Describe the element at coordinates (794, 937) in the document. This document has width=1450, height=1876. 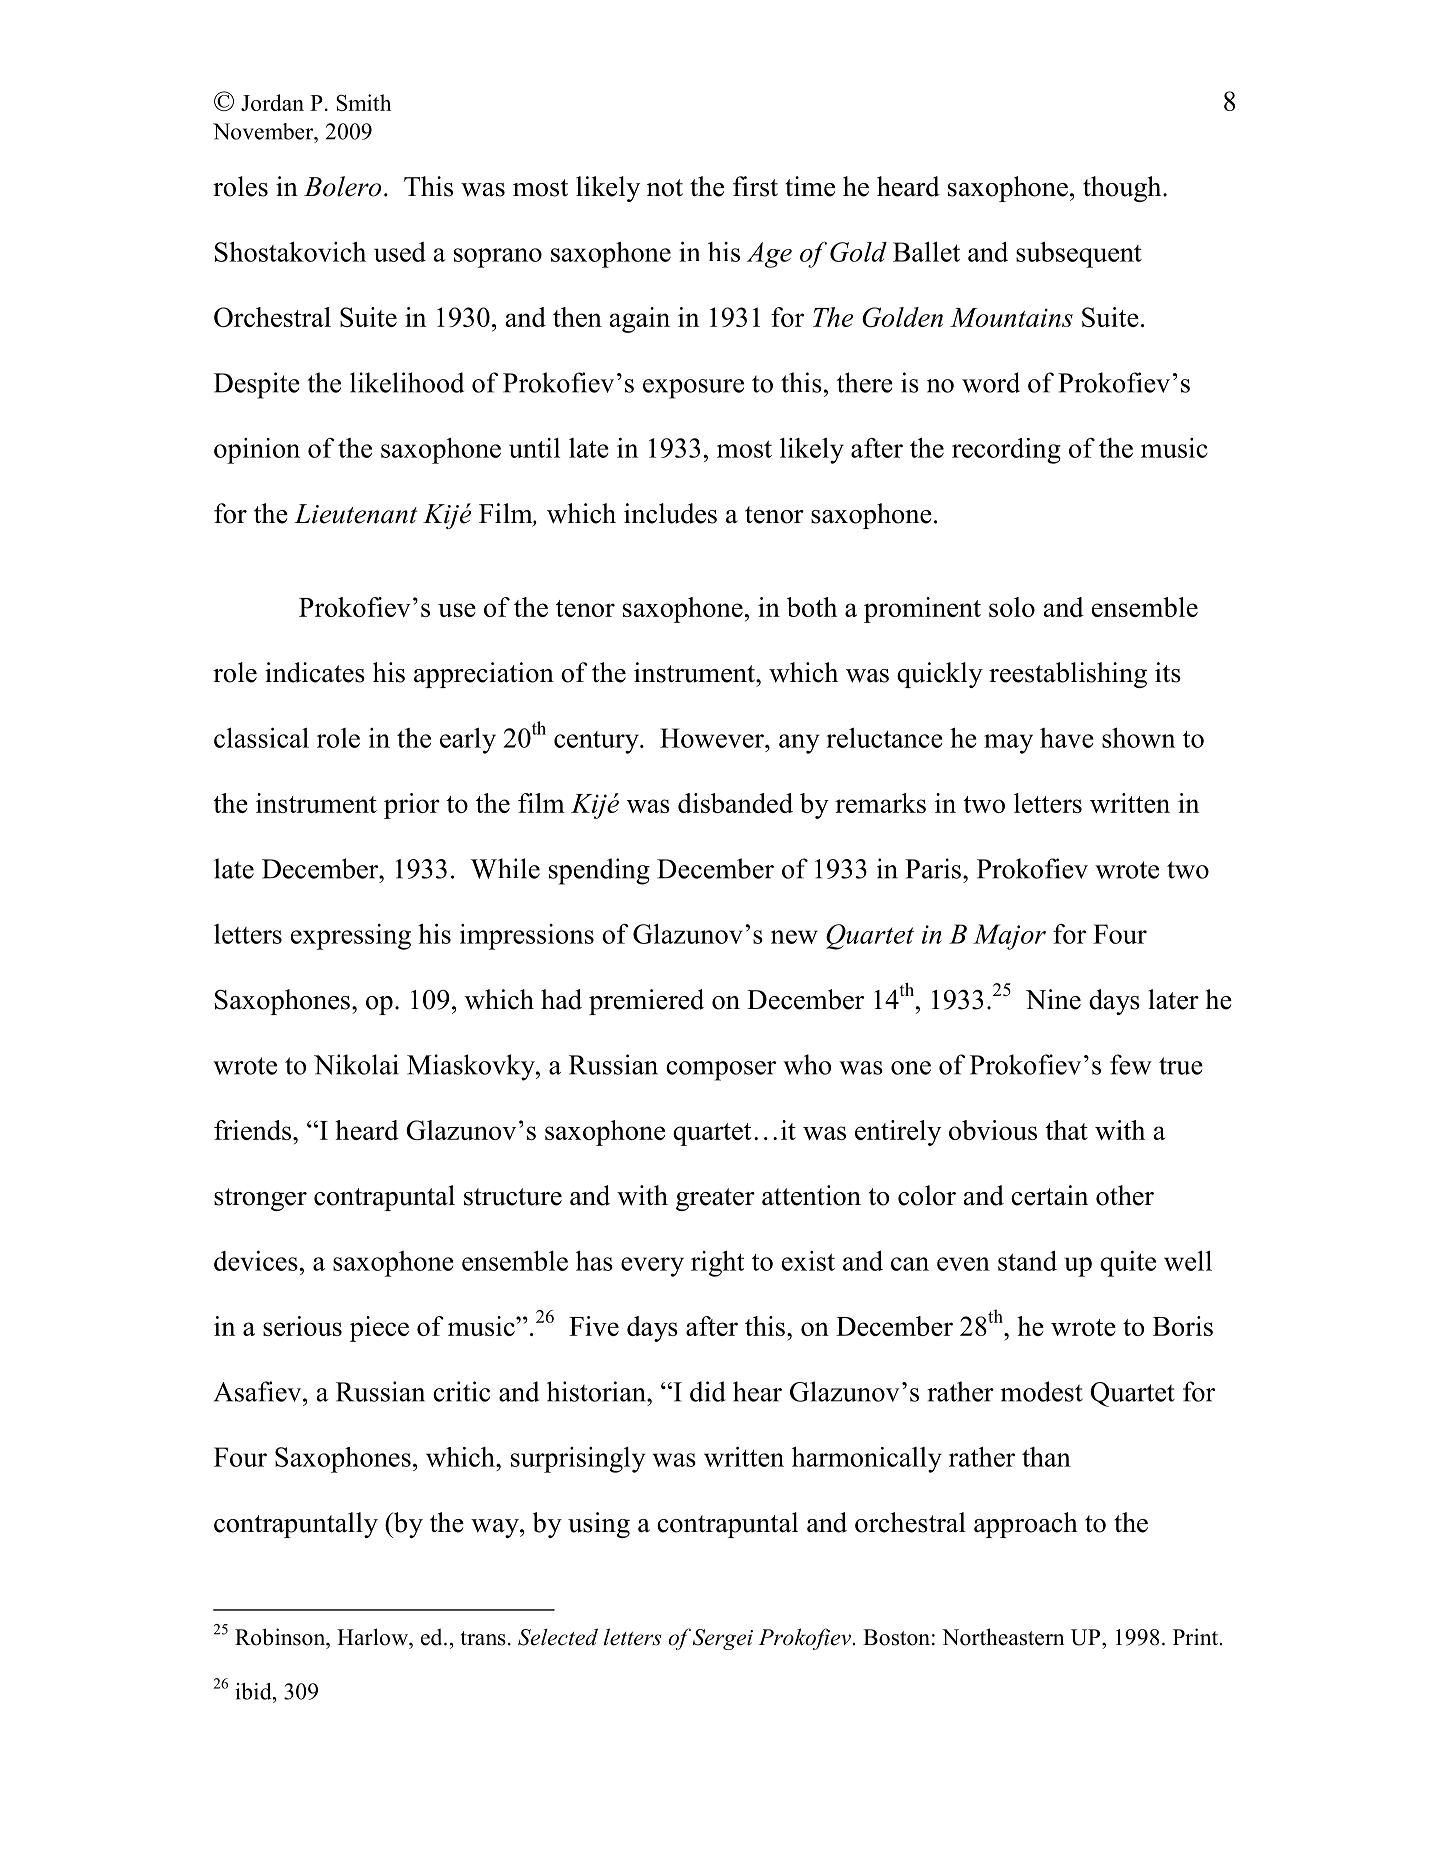
I see `new` at that location.
